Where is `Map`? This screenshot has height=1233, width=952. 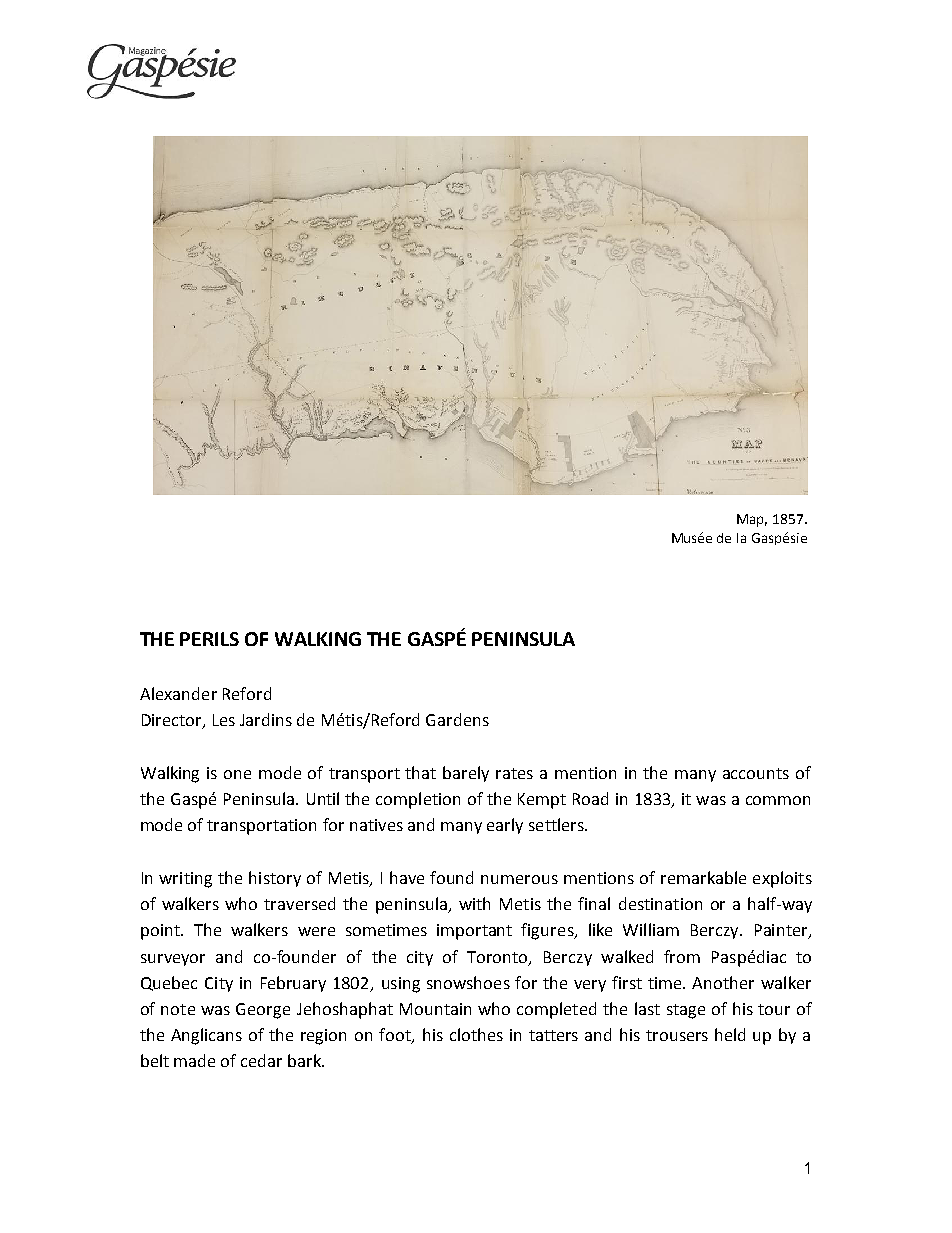
Map is located at coordinates (752, 520).
